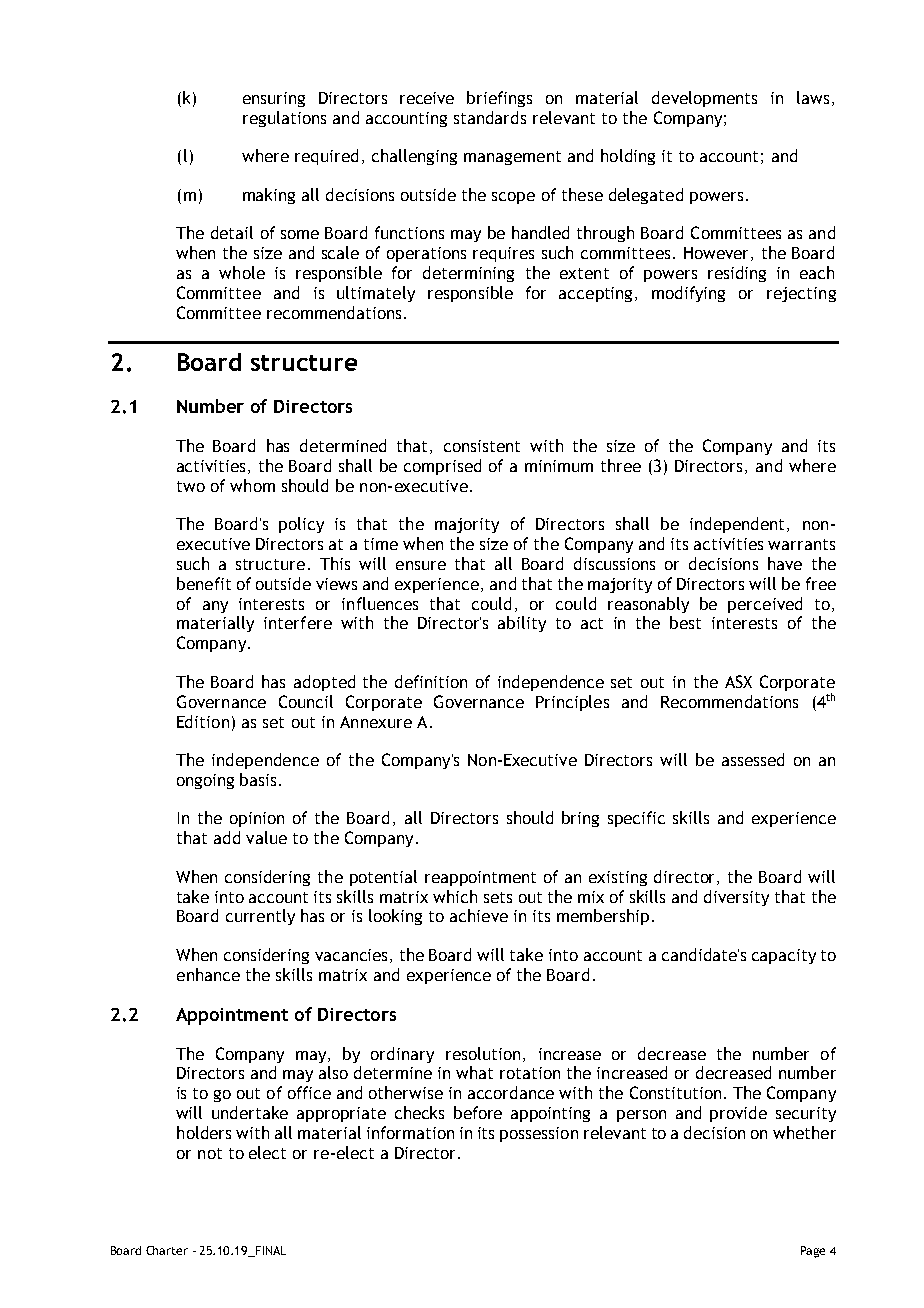 The height and width of the screenshot is (1308, 924). What do you see at coordinates (284, 119) in the screenshot?
I see `regulations` at bounding box center [284, 119].
